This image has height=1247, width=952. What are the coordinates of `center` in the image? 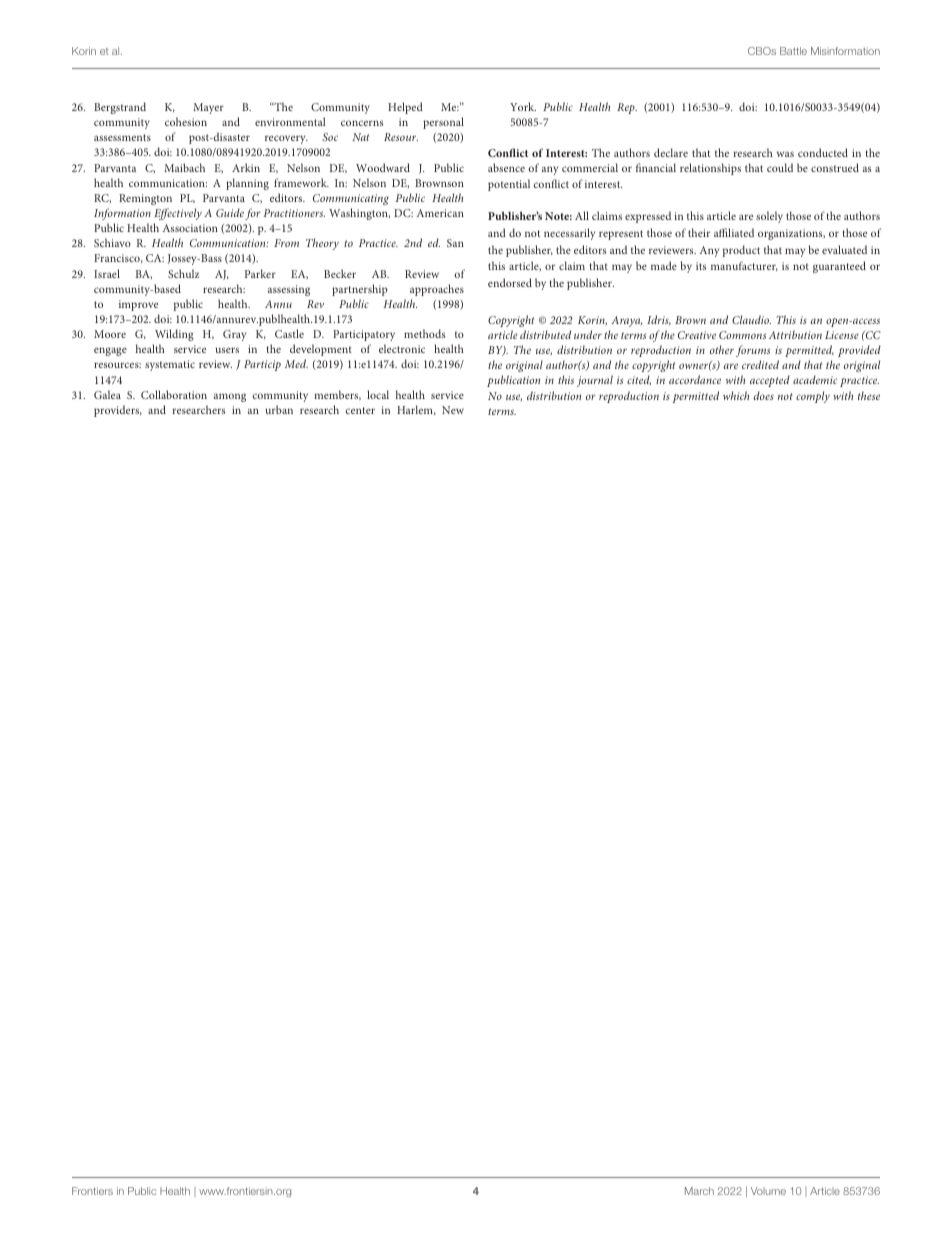 It's located at (360, 410).
